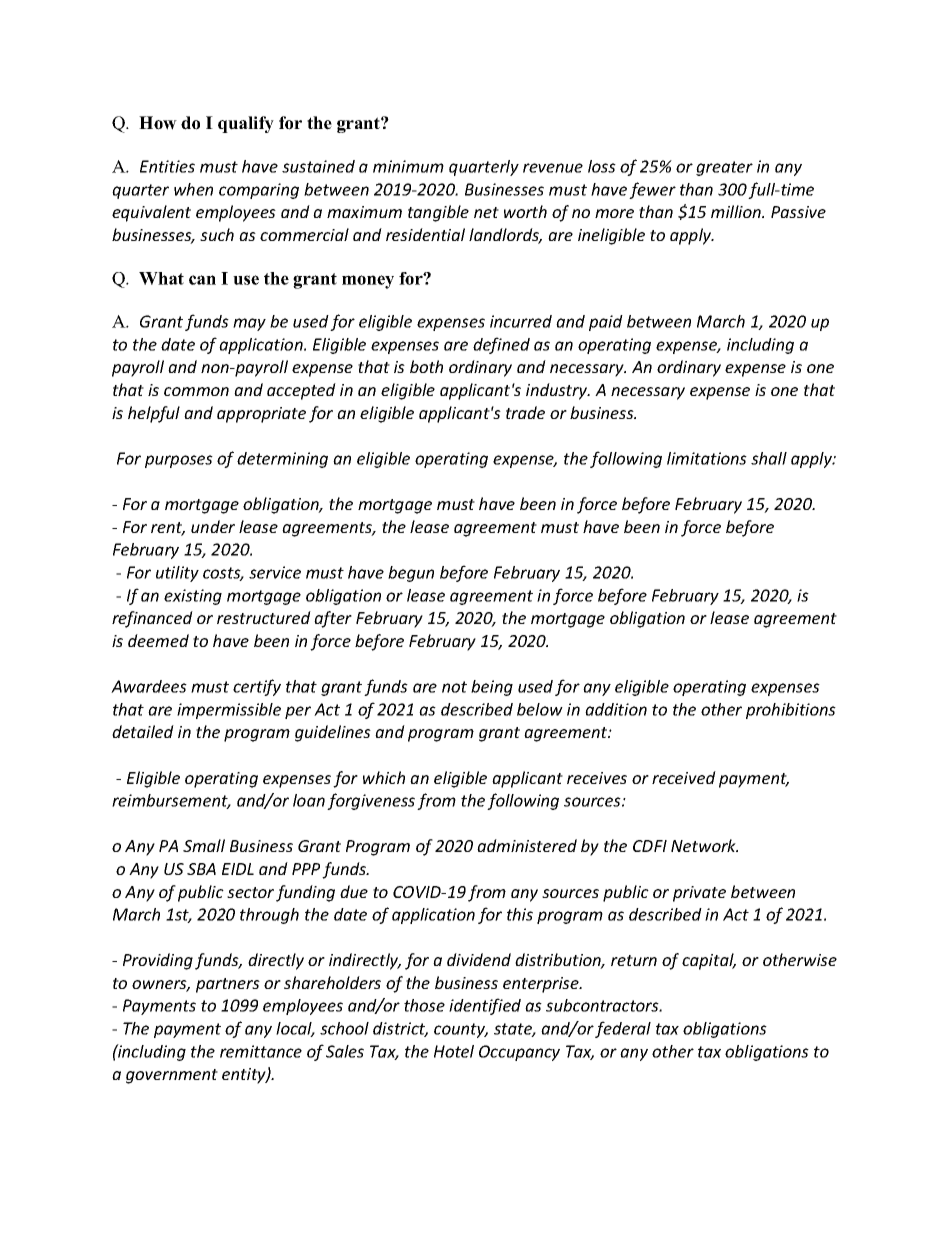 This screenshot has width=952, height=1233. I want to click on qualify, so click(246, 124).
